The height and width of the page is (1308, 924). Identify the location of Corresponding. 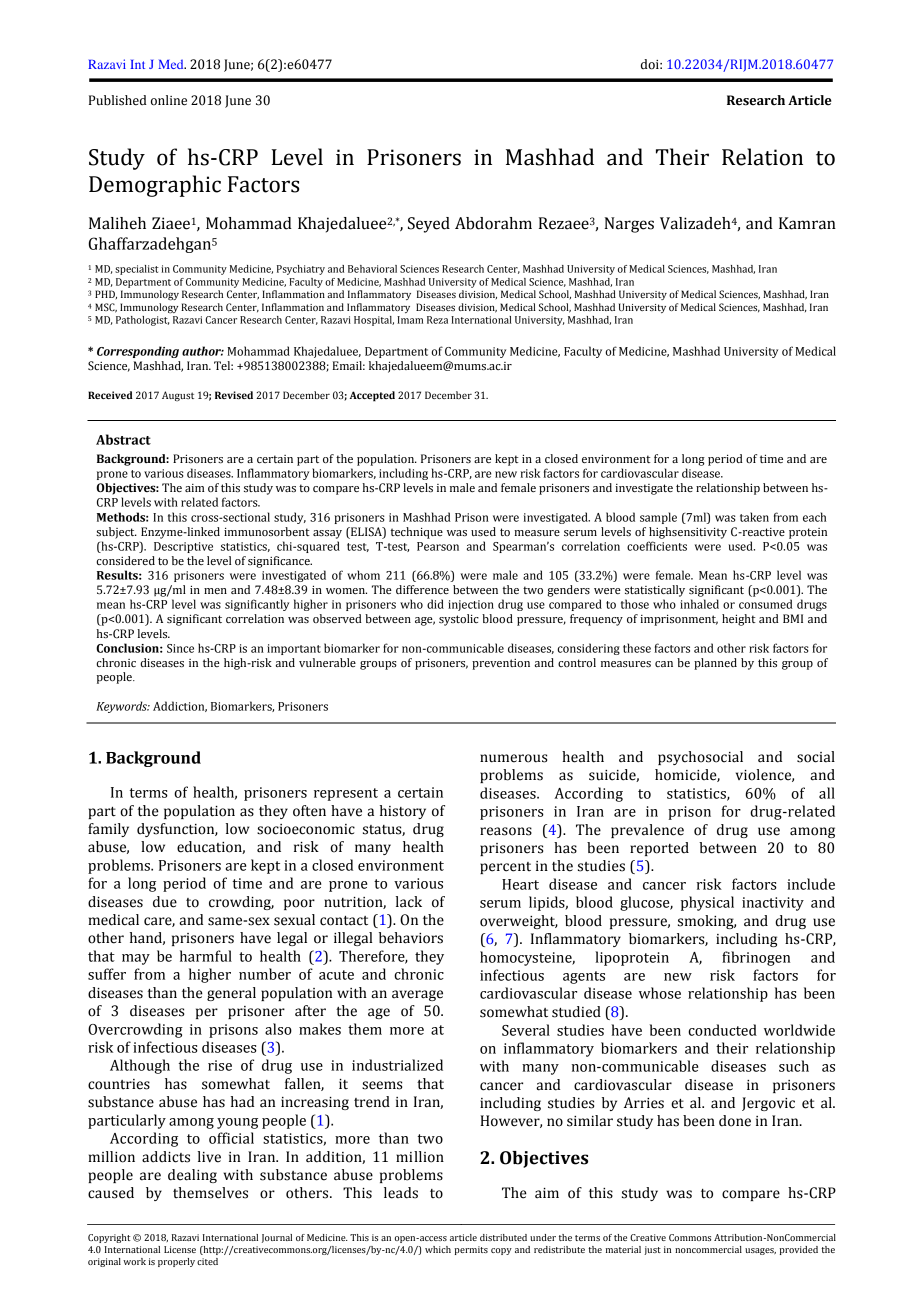
(138, 352).
